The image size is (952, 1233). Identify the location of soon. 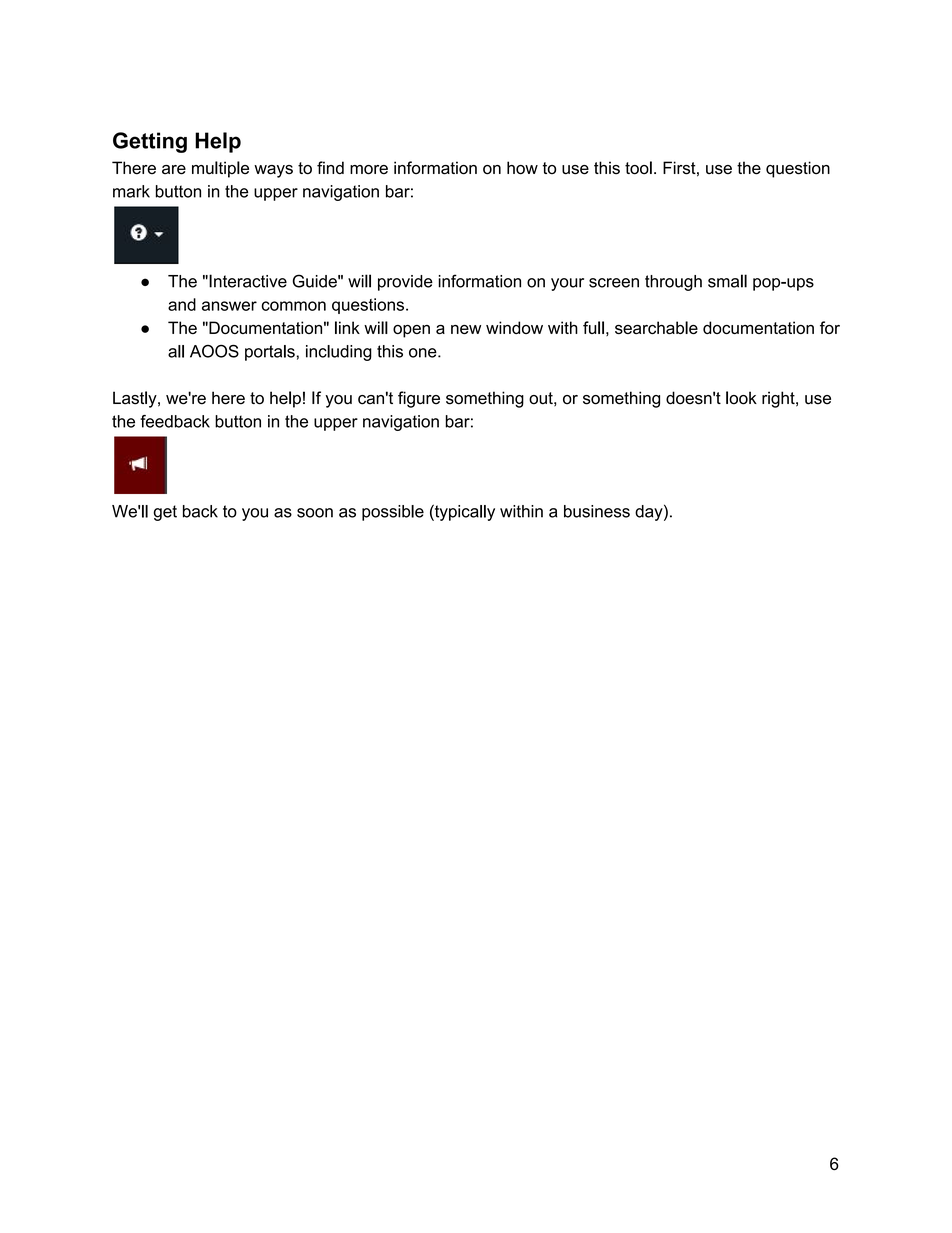
(315, 513).
